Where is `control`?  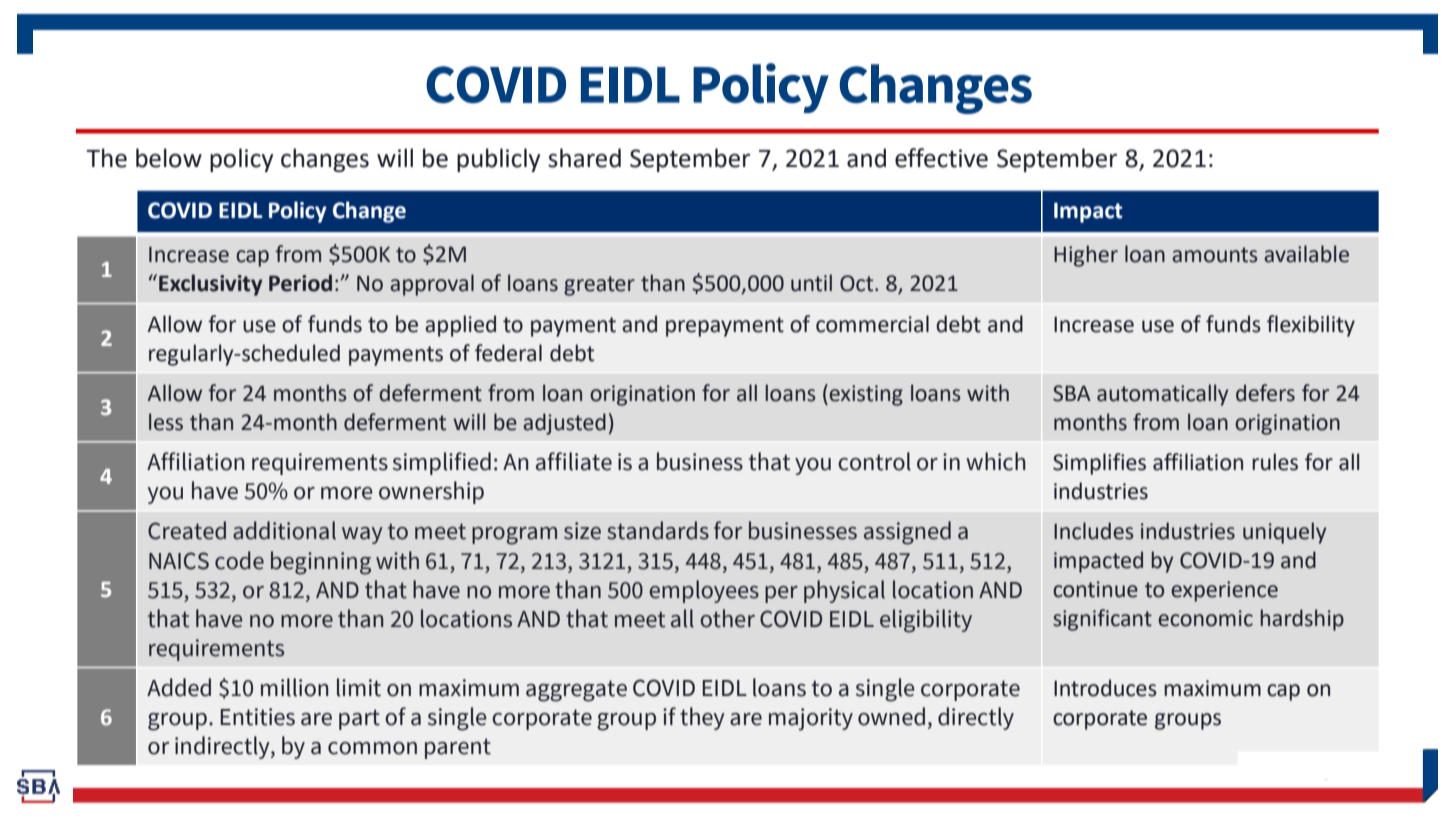 control is located at coordinates (874, 461).
